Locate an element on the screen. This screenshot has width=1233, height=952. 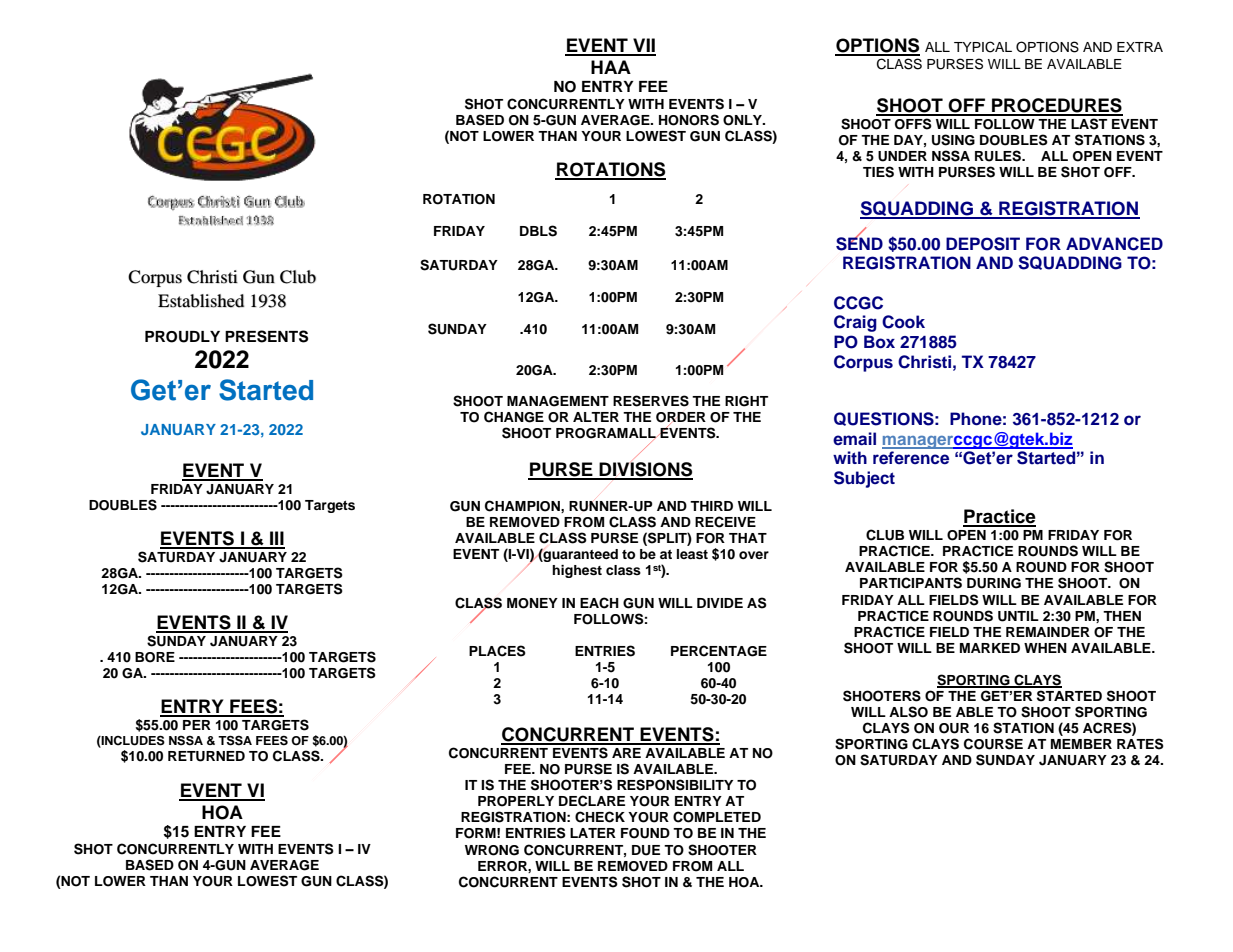
DIVISIONS is located at coordinates (645, 470).
